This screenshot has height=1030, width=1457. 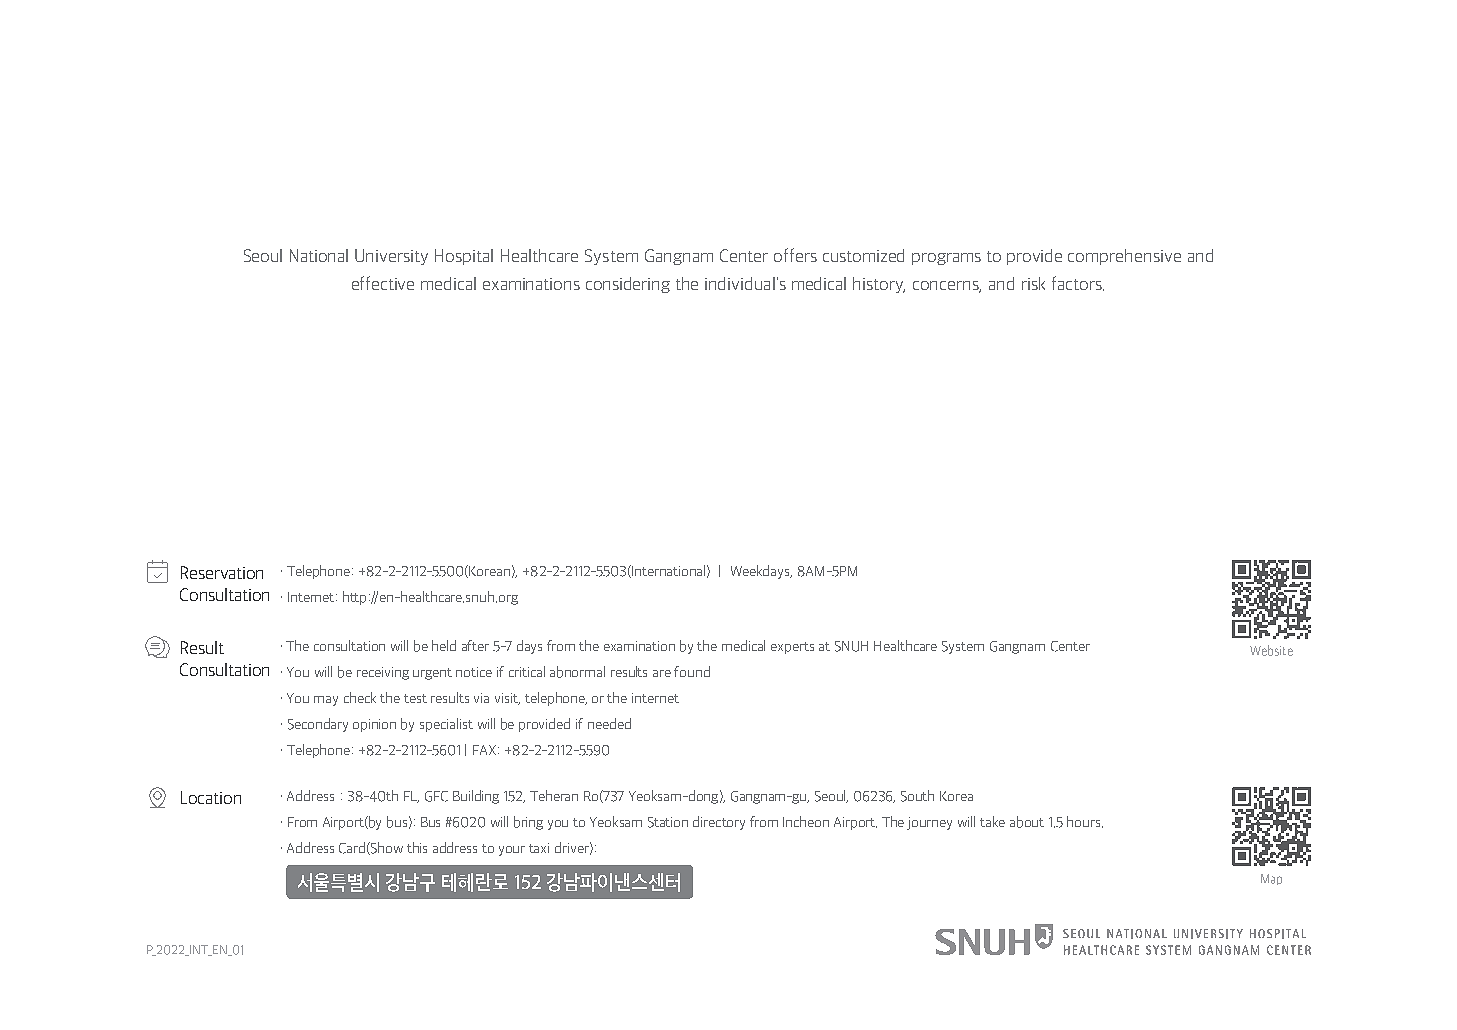 What do you see at coordinates (792, 648) in the screenshot?
I see `experts` at bounding box center [792, 648].
